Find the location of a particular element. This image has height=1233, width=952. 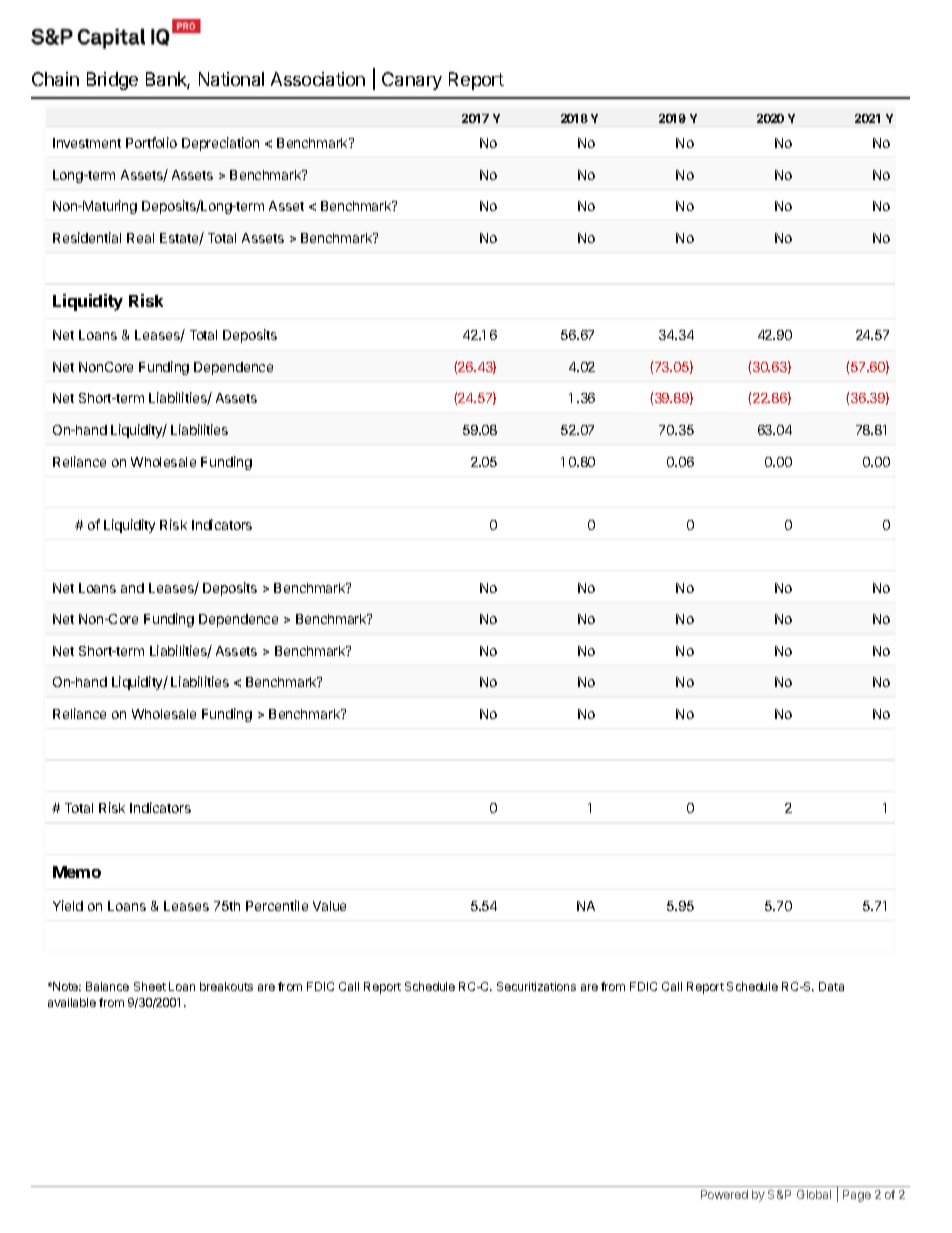

Powered is located at coordinates (724, 1194).
